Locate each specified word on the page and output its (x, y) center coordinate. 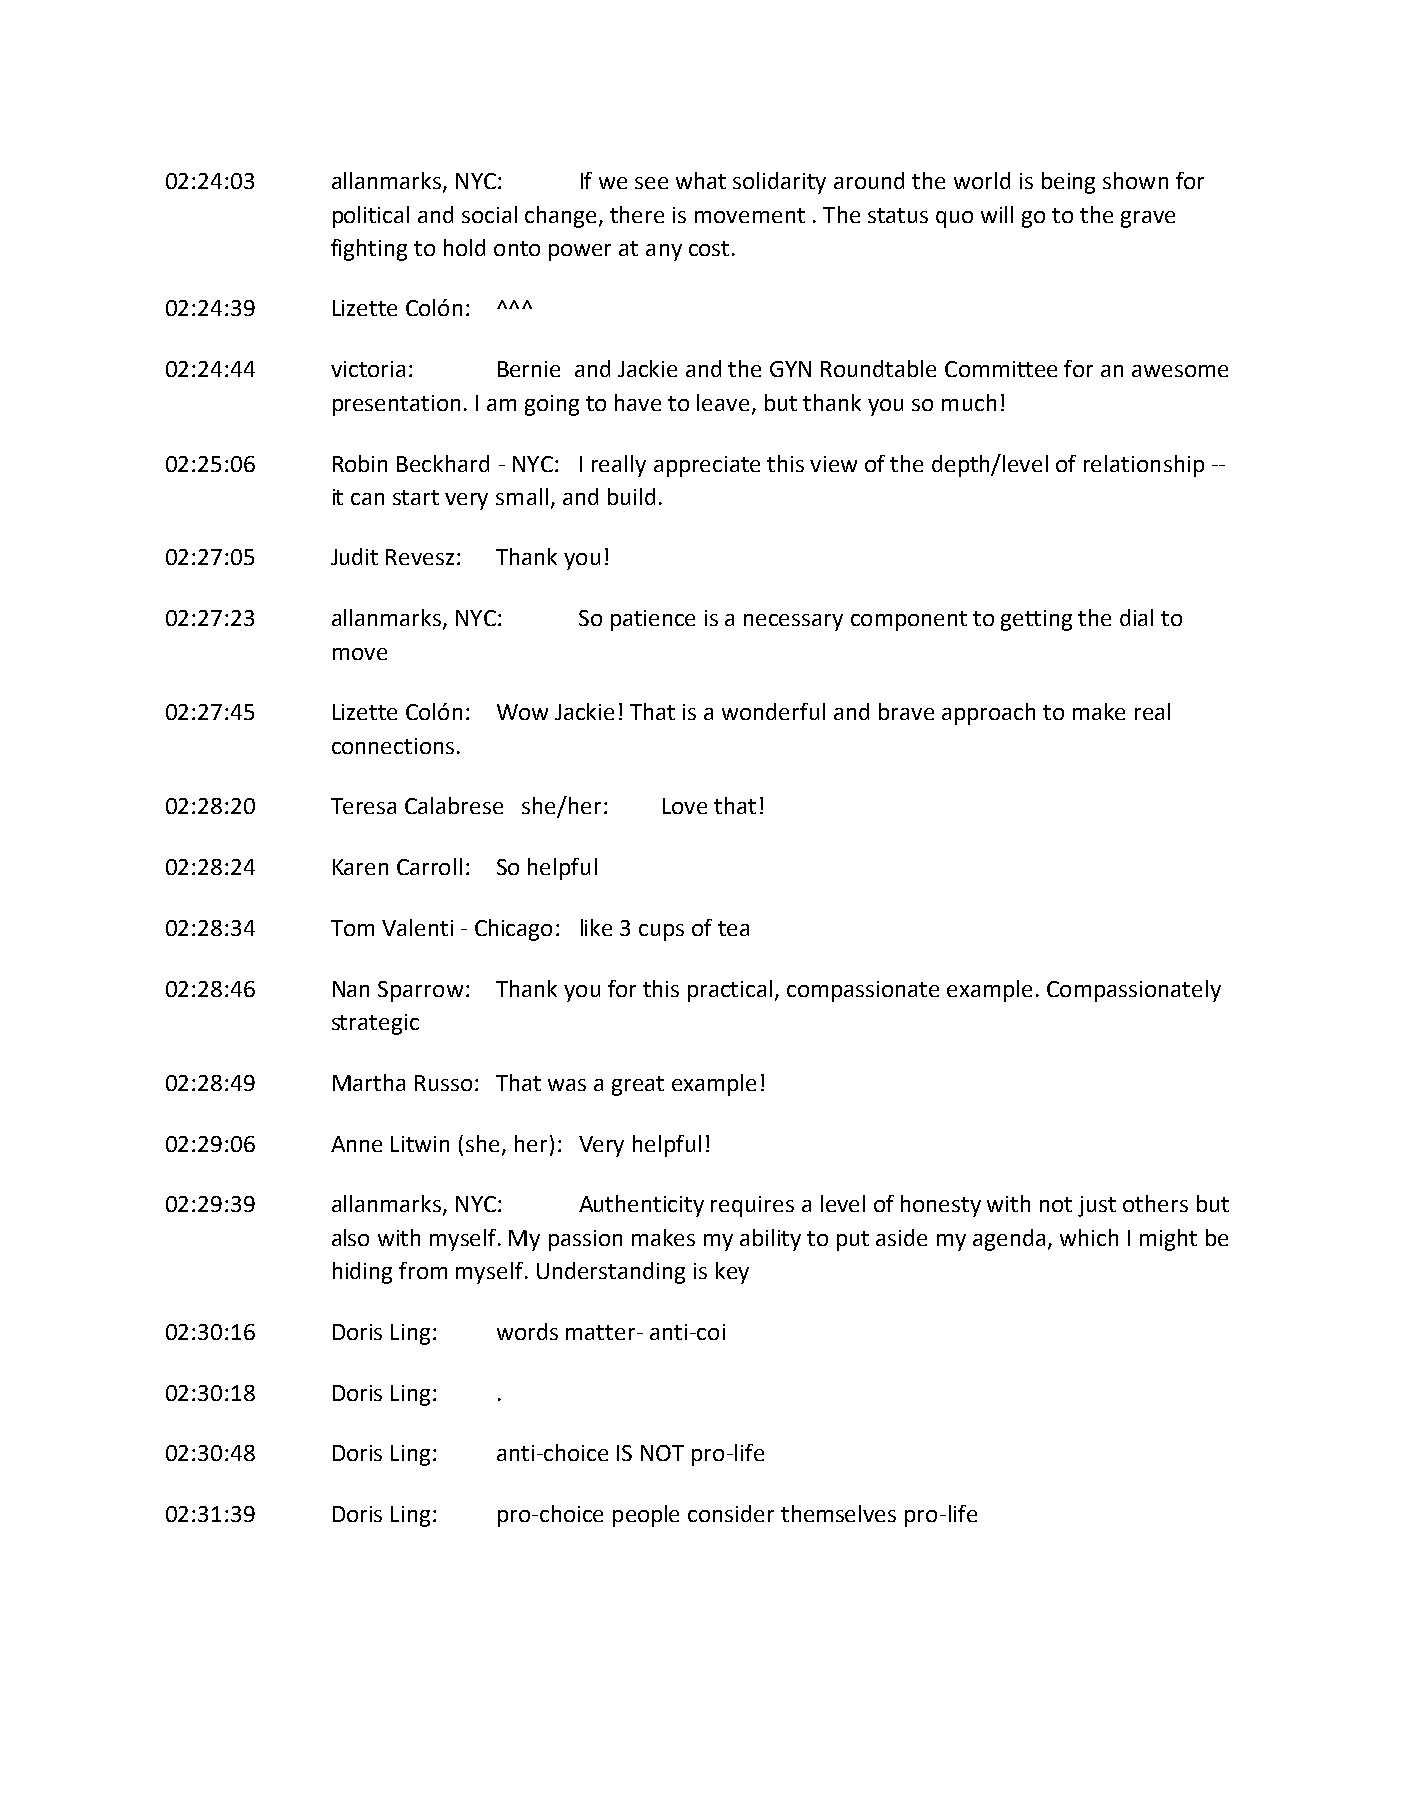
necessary (793, 622)
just (1097, 1206)
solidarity (779, 183)
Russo (443, 1083)
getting (1036, 620)
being (1068, 183)
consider (731, 1513)
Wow (522, 712)
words (527, 1331)
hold (464, 247)
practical (730, 991)
